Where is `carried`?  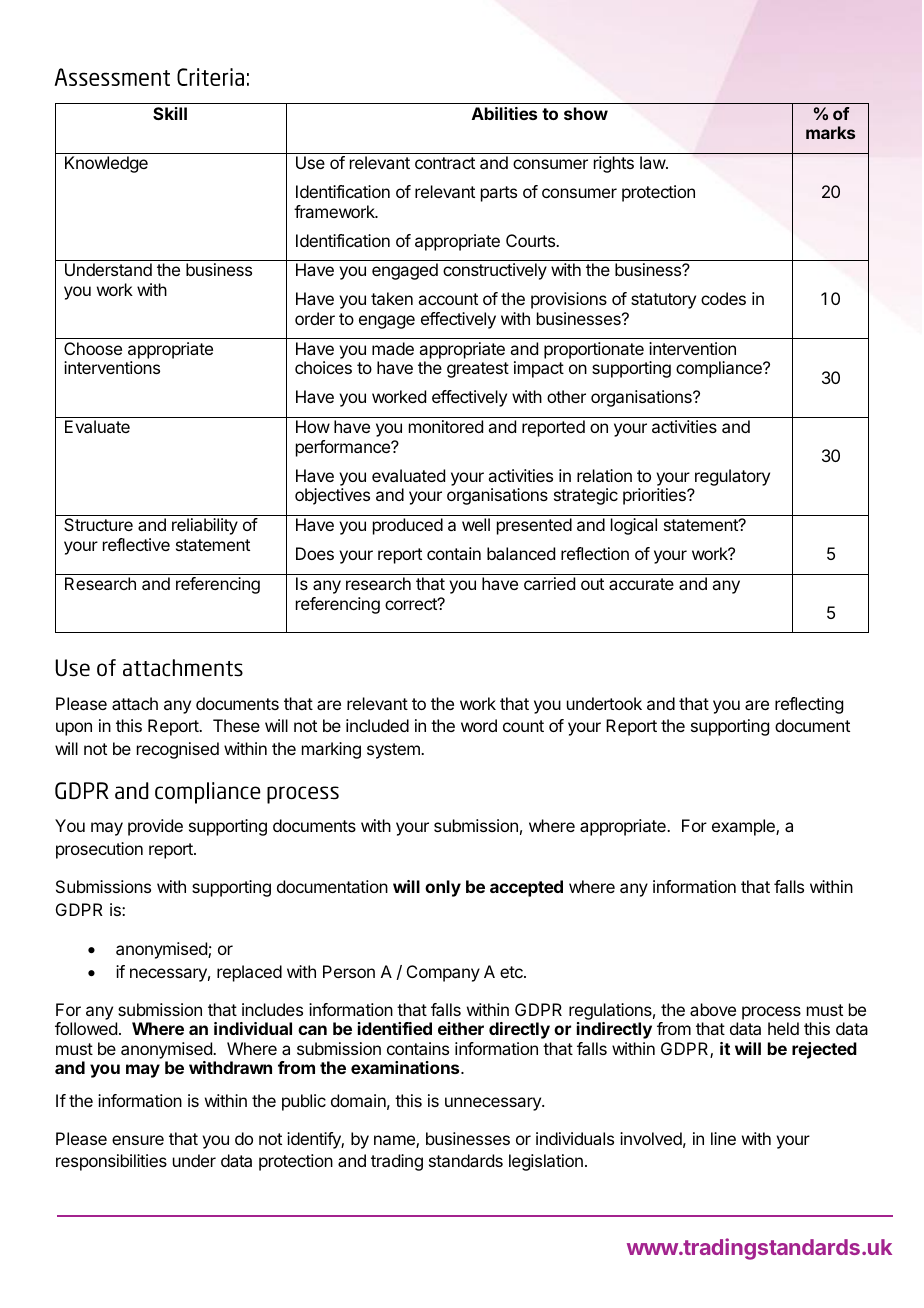
carried is located at coordinates (549, 583).
